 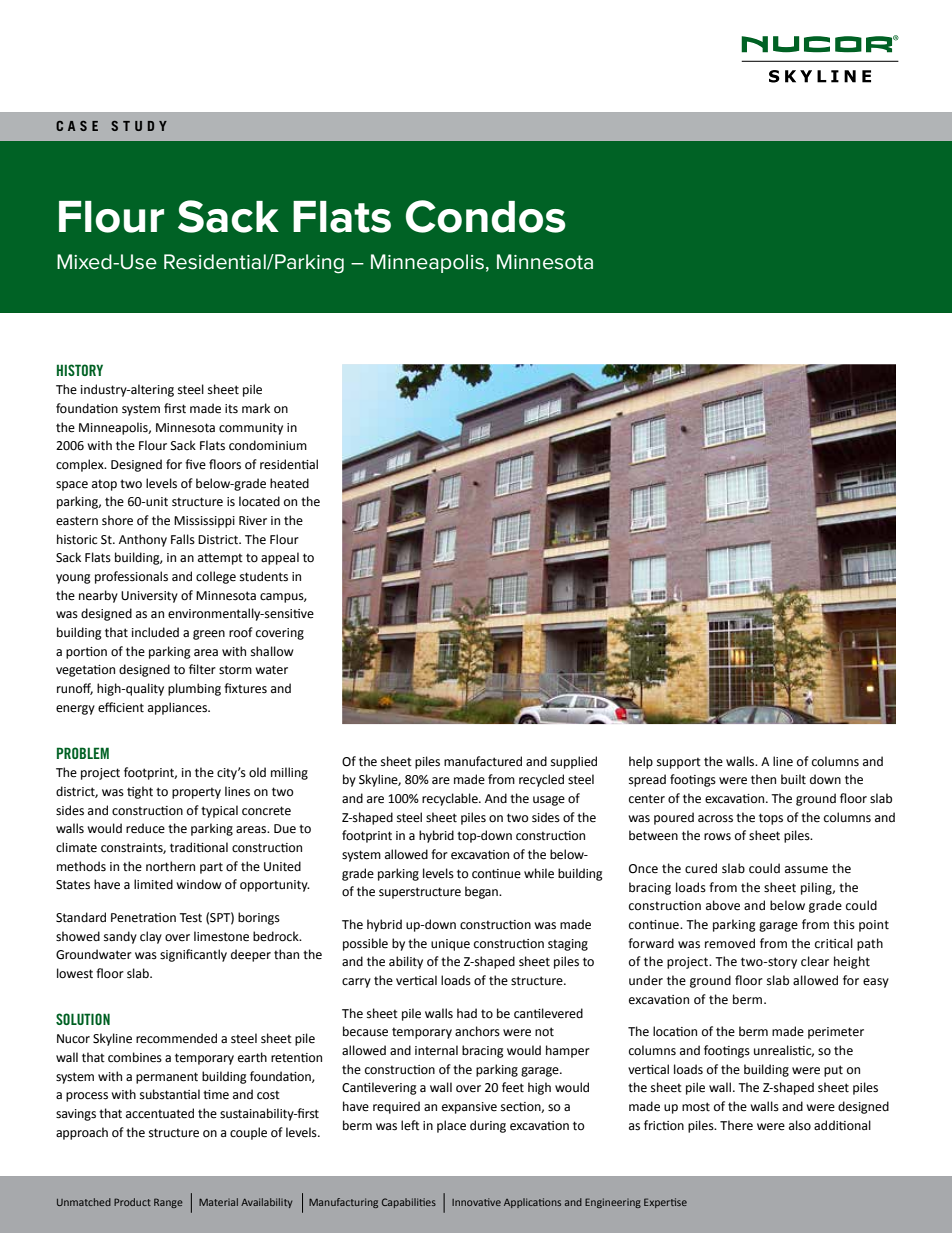 What do you see at coordinates (483, 761) in the screenshot?
I see `manufactured` at bounding box center [483, 761].
